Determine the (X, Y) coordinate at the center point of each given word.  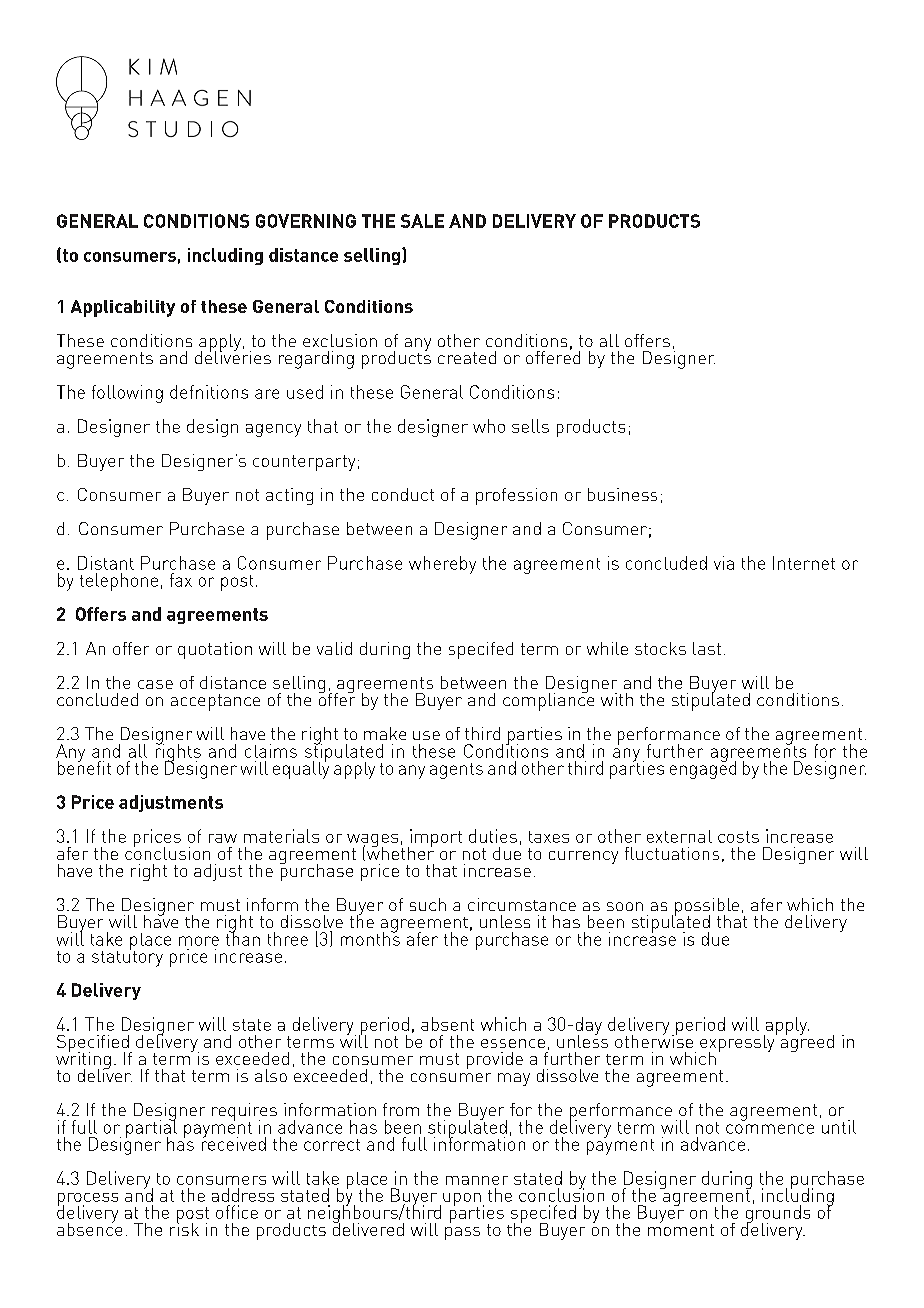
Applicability (123, 308)
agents (456, 771)
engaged (703, 769)
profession (516, 496)
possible (707, 908)
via (724, 563)
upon (462, 1201)
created (467, 357)
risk (184, 1228)
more (199, 941)
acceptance (215, 702)
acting (289, 496)
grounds (778, 1214)
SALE (422, 221)
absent (447, 1024)
